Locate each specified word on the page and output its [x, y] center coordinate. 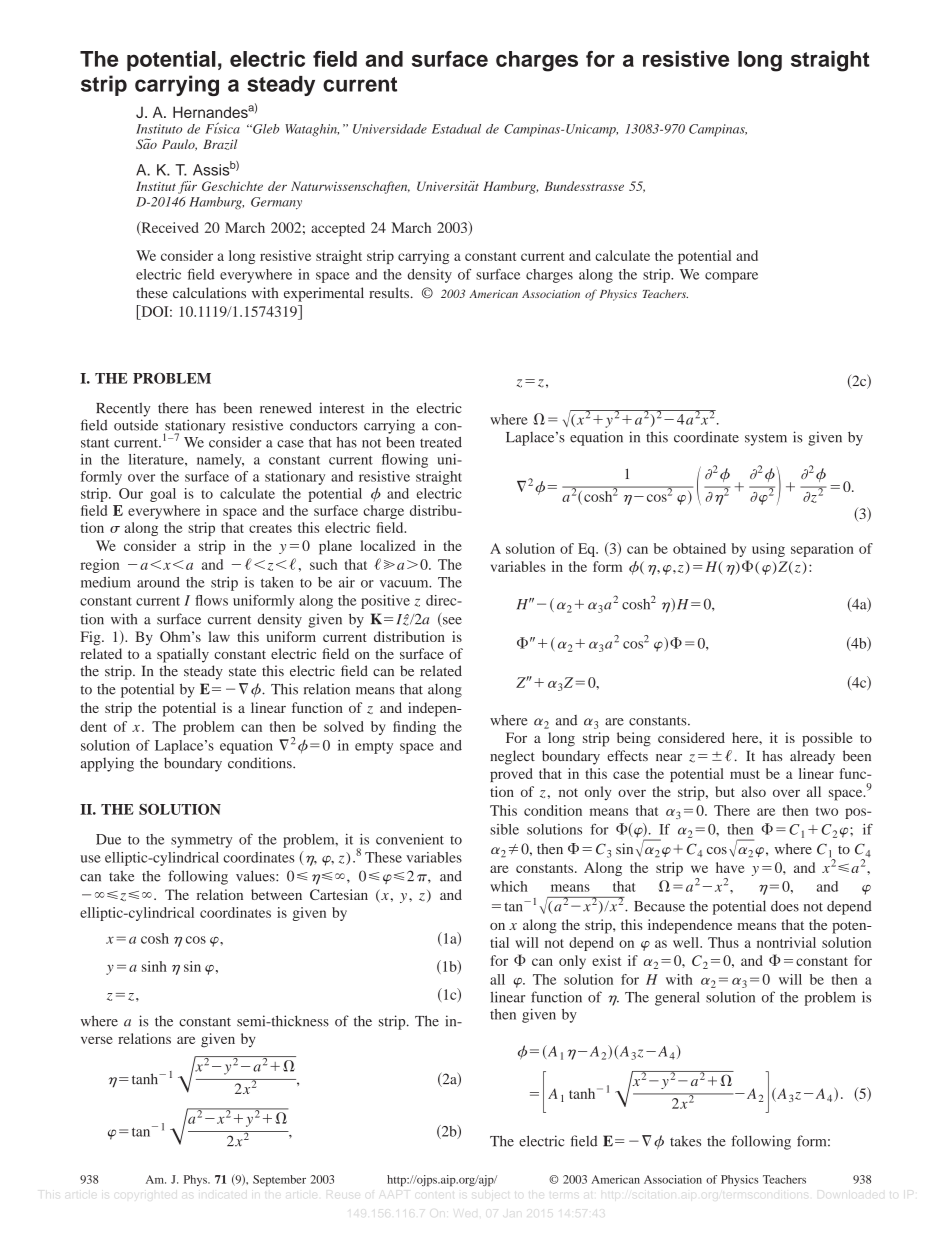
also [753, 791]
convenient [410, 839]
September [279, 1180]
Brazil [220, 144]
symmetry [201, 842]
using [768, 550]
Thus [723, 942]
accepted [338, 229]
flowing [405, 461]
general [677, 998]
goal [163, 495]
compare [731, 277]
